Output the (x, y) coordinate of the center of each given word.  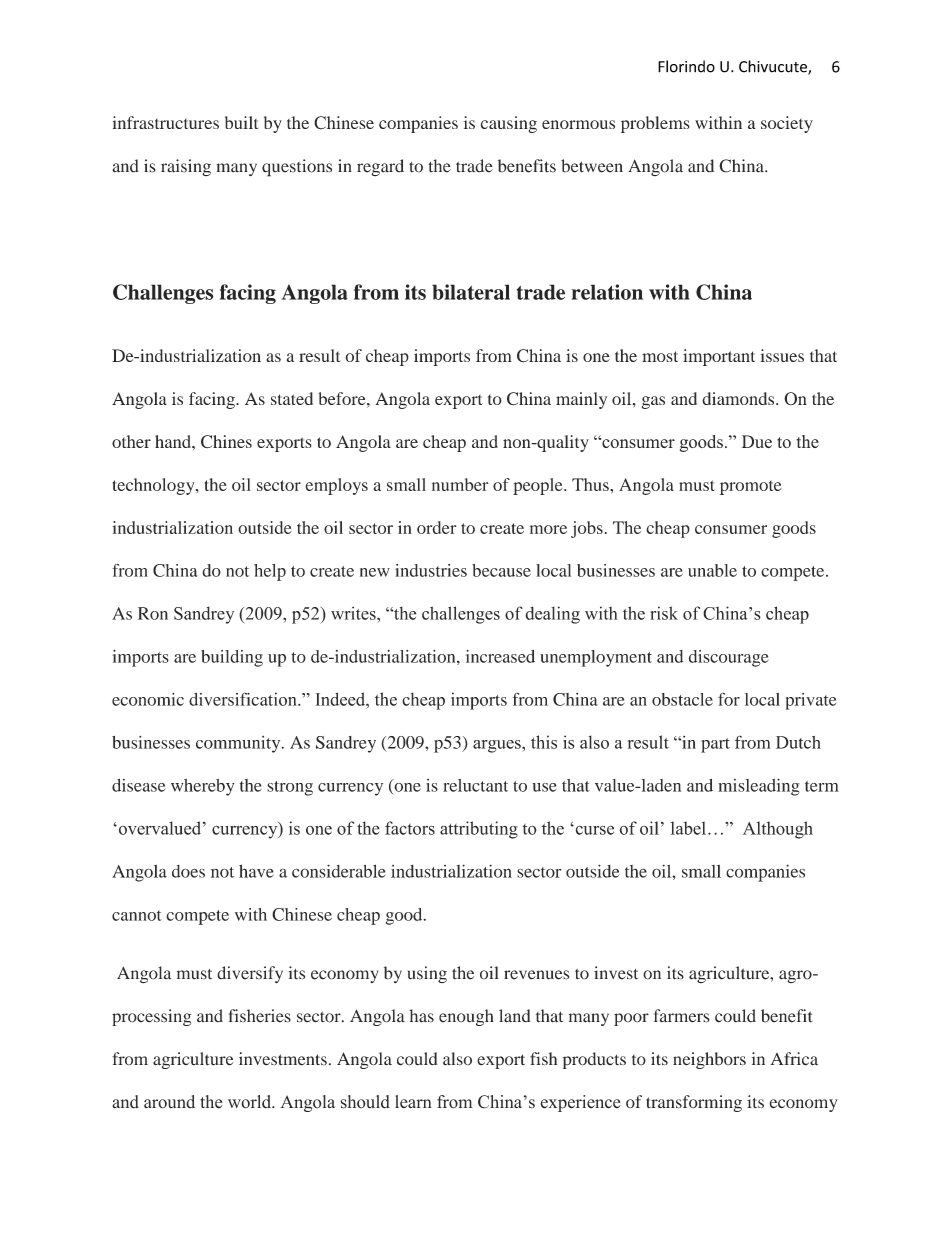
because (501, 570)
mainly (581, 400)
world (251, 1102)
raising (186, 167)
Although (778, 830)
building (232, 658)
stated (292, 398)
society (787, 124)
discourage (729, 658)
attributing (479, 830)
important (719, 357)
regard (380, 167)
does (188, 871)
